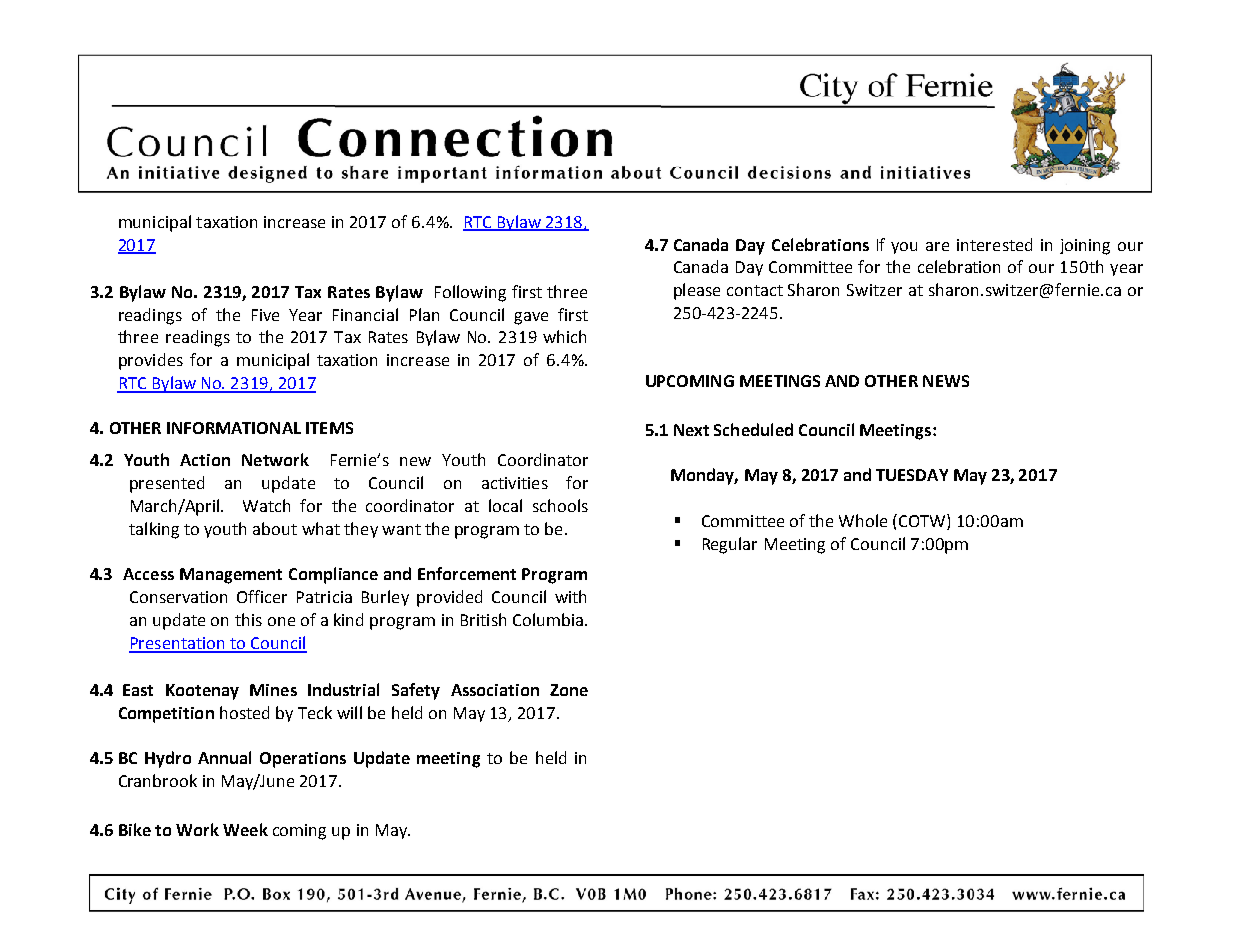 The width and height of the screenshot is (1233, 952). What do you see at coordinates (303, 760) in the screenshot?
I see `Operations` at bounding box center [303, 760].
